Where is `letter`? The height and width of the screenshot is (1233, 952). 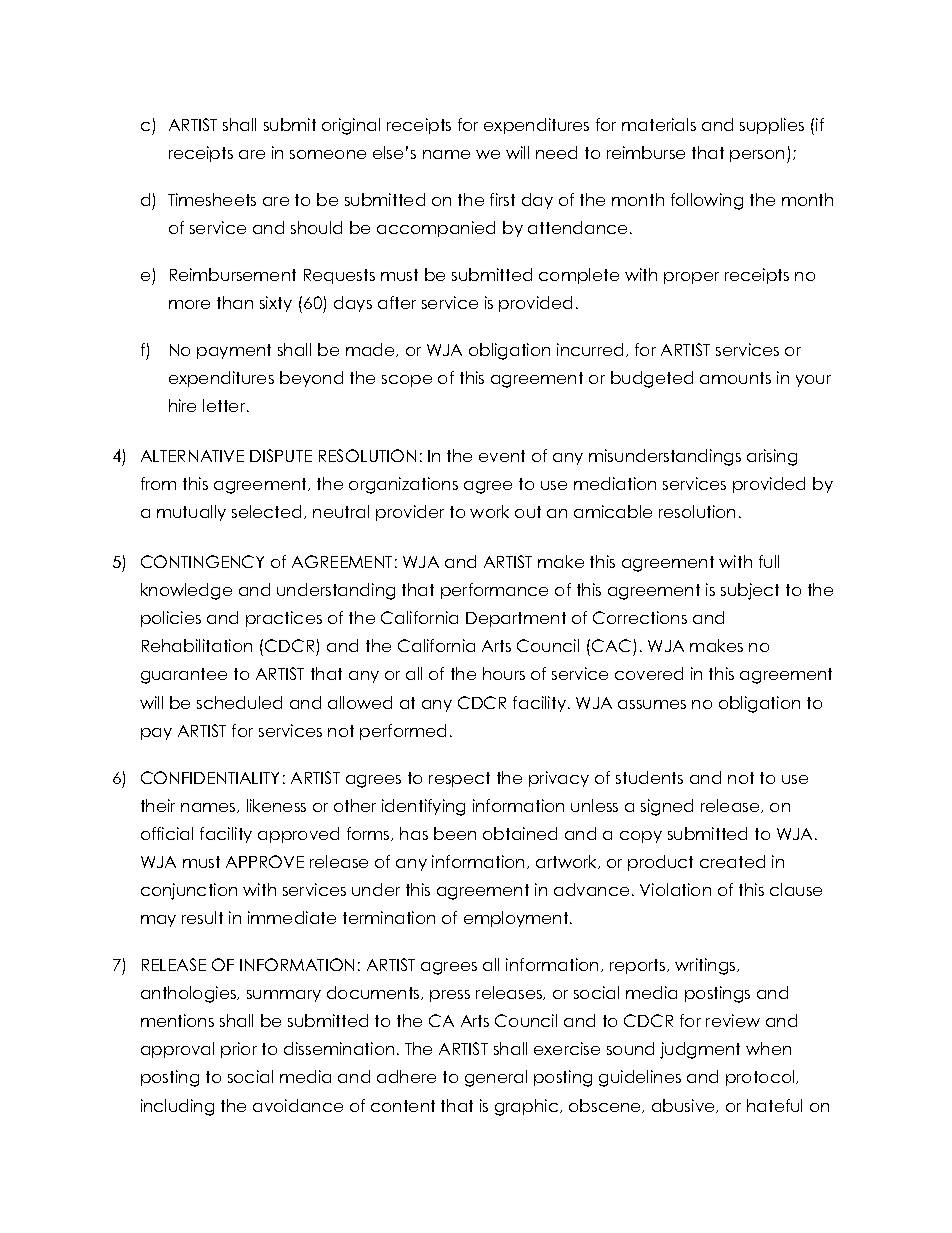 letter is located at coordinates (225, 405).
